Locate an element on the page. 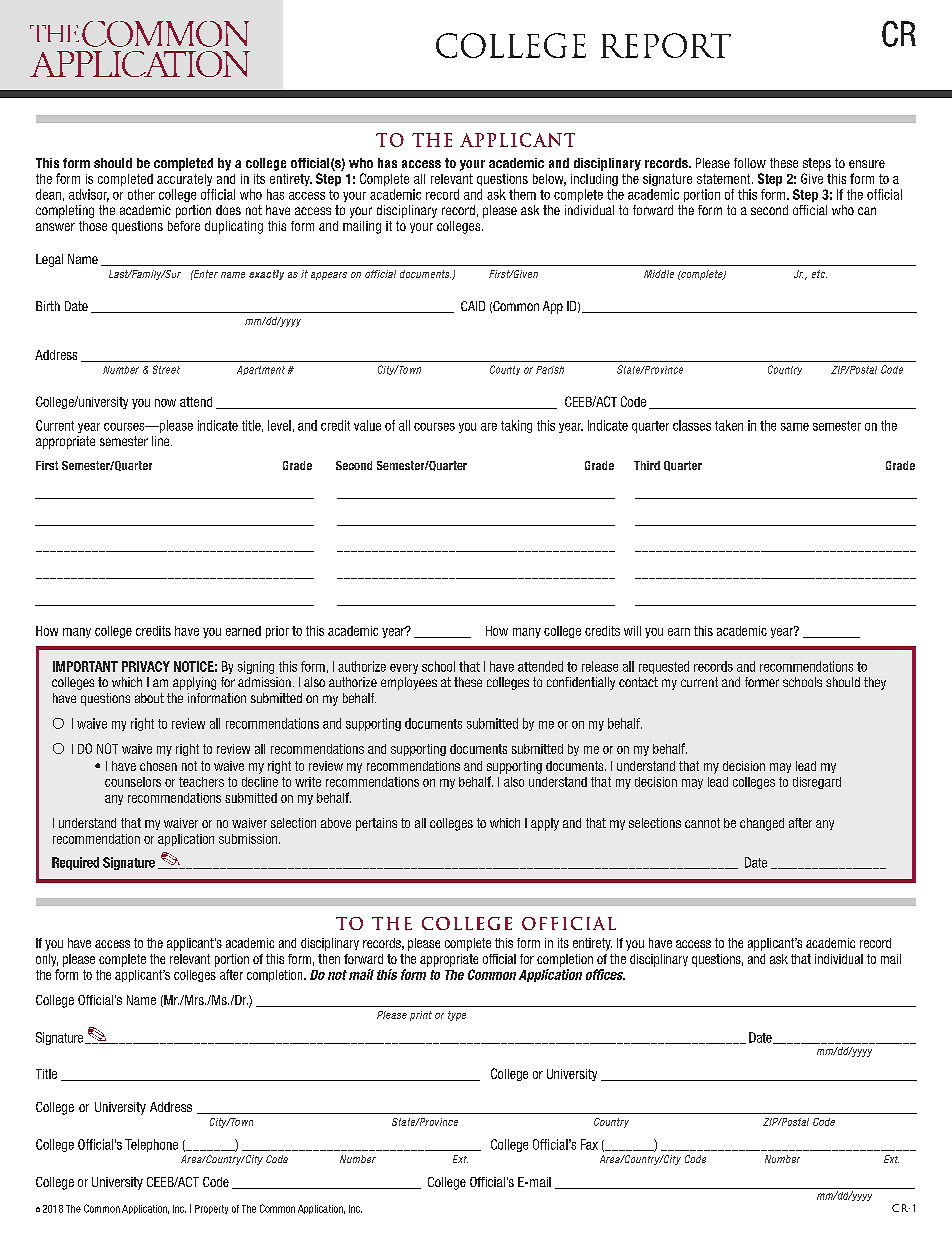 This document has height=1237, width=952. Telephone is located at coordinates (151, 1145).
